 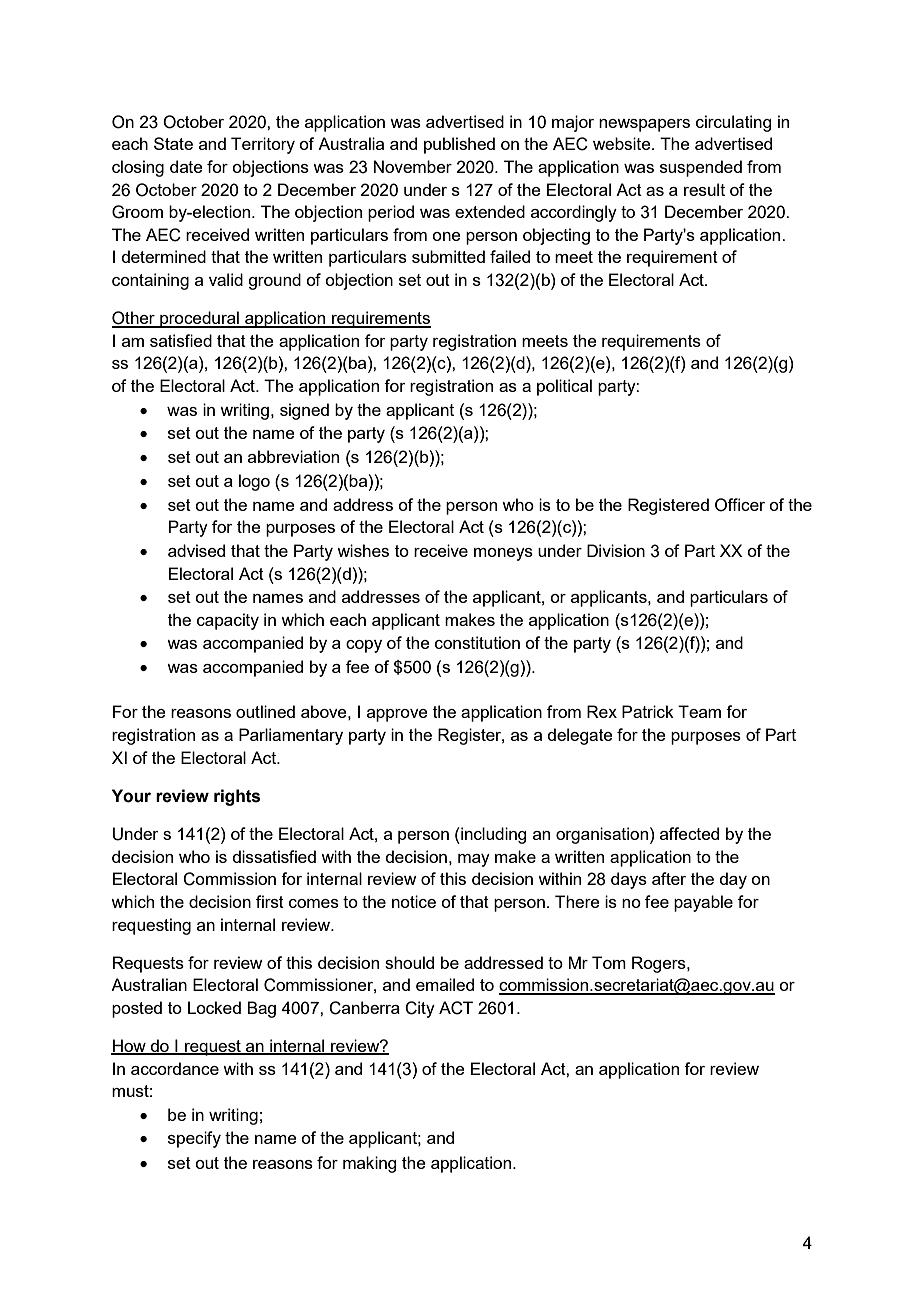 I want to click on first, so click(x=270, y=901).
